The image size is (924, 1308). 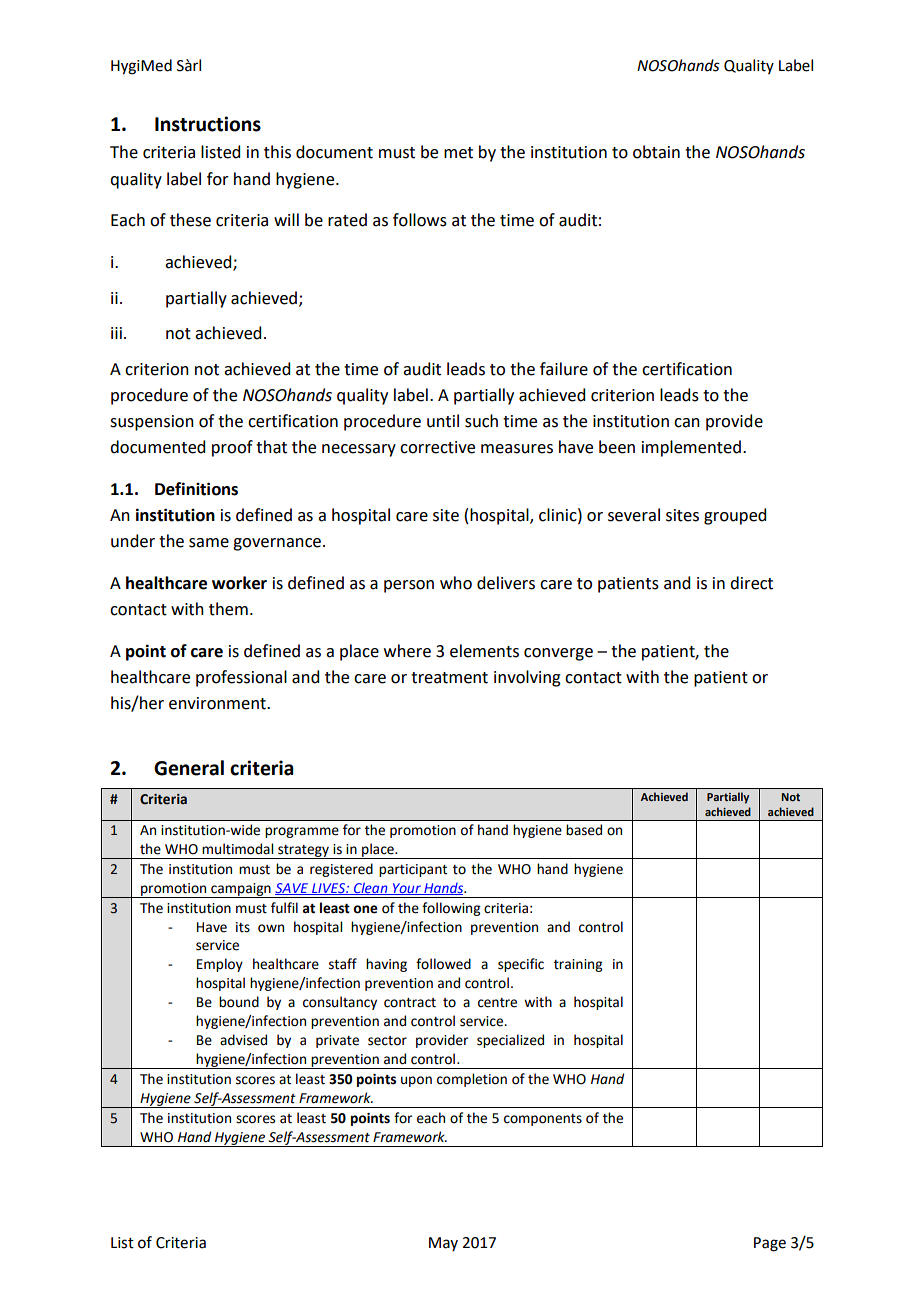 What do you see at coordinates (656, 152) in the image?
I see `obtain` at bounding box center [656, 152].
